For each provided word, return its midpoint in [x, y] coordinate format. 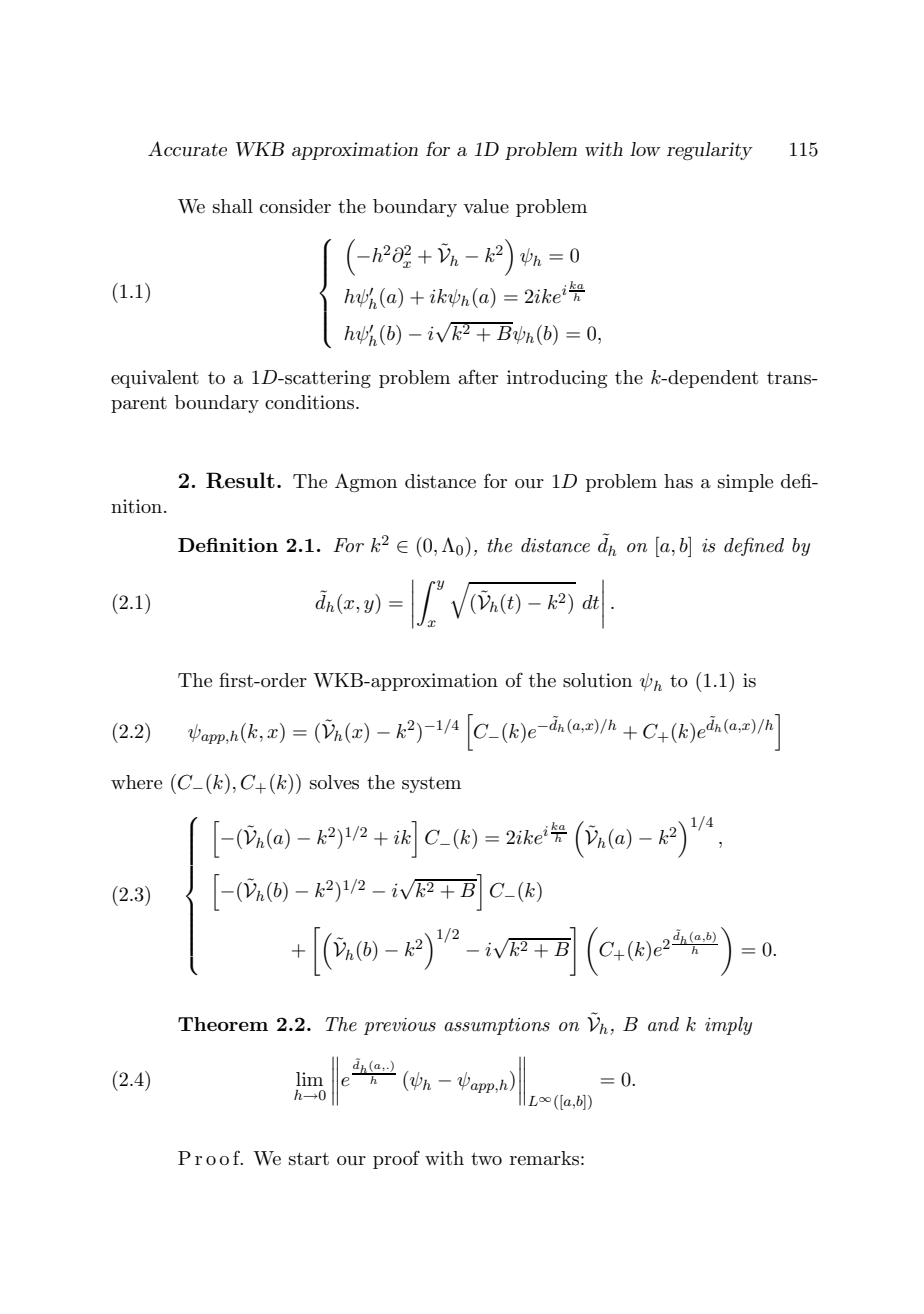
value [486, 206]
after [478, 376]
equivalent [155, 379]
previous [400, 1026]
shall [233, 206]
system [431, 784]
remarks [544, 1158]
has [678, 481]
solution [597, 680]
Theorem [223, 1024]
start [309, 1159]
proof [396, 1159]
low [645, 149]
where [136, 782]
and [663, 1024]
